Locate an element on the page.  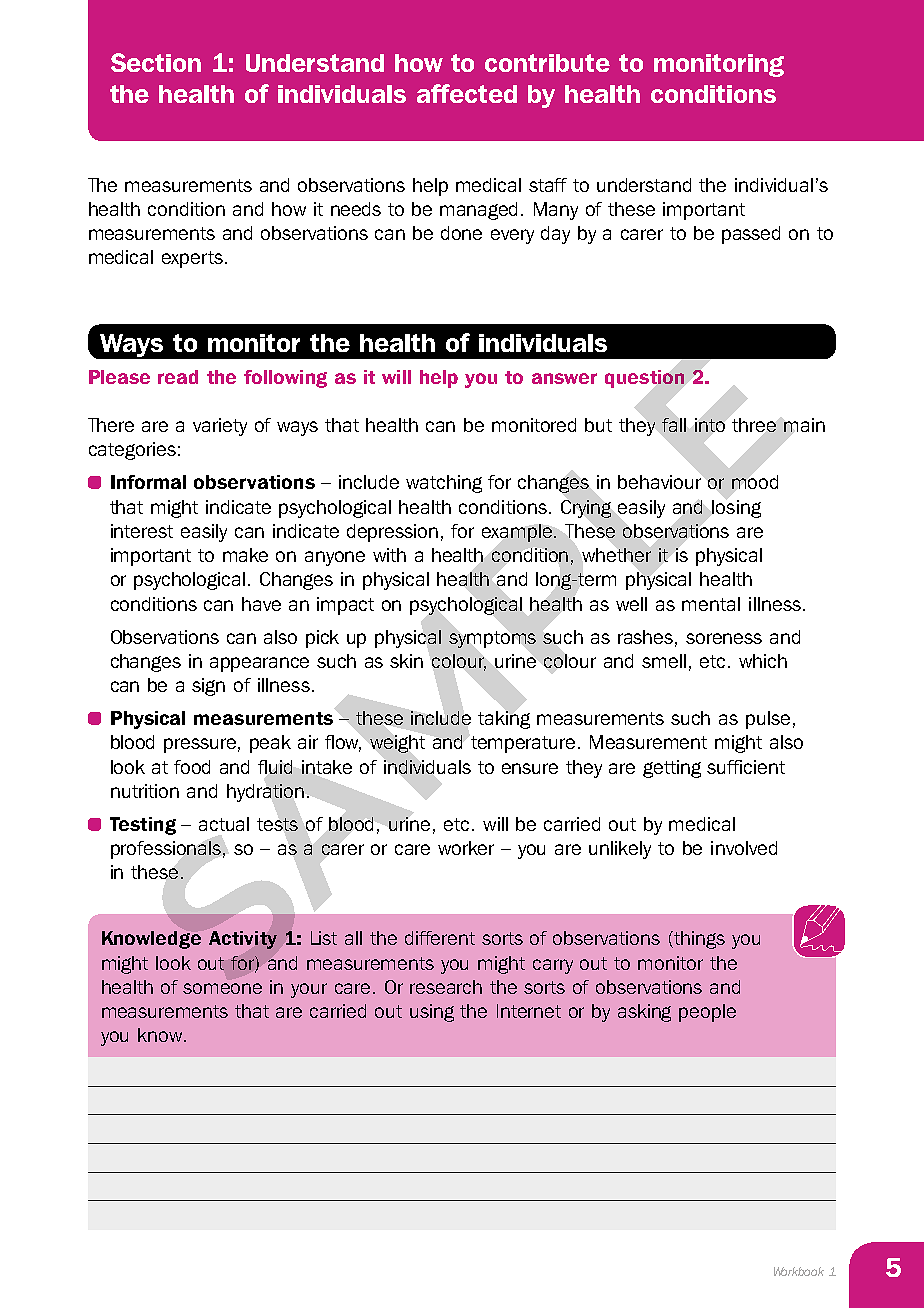
using is located at coordinates (432, 1013).
